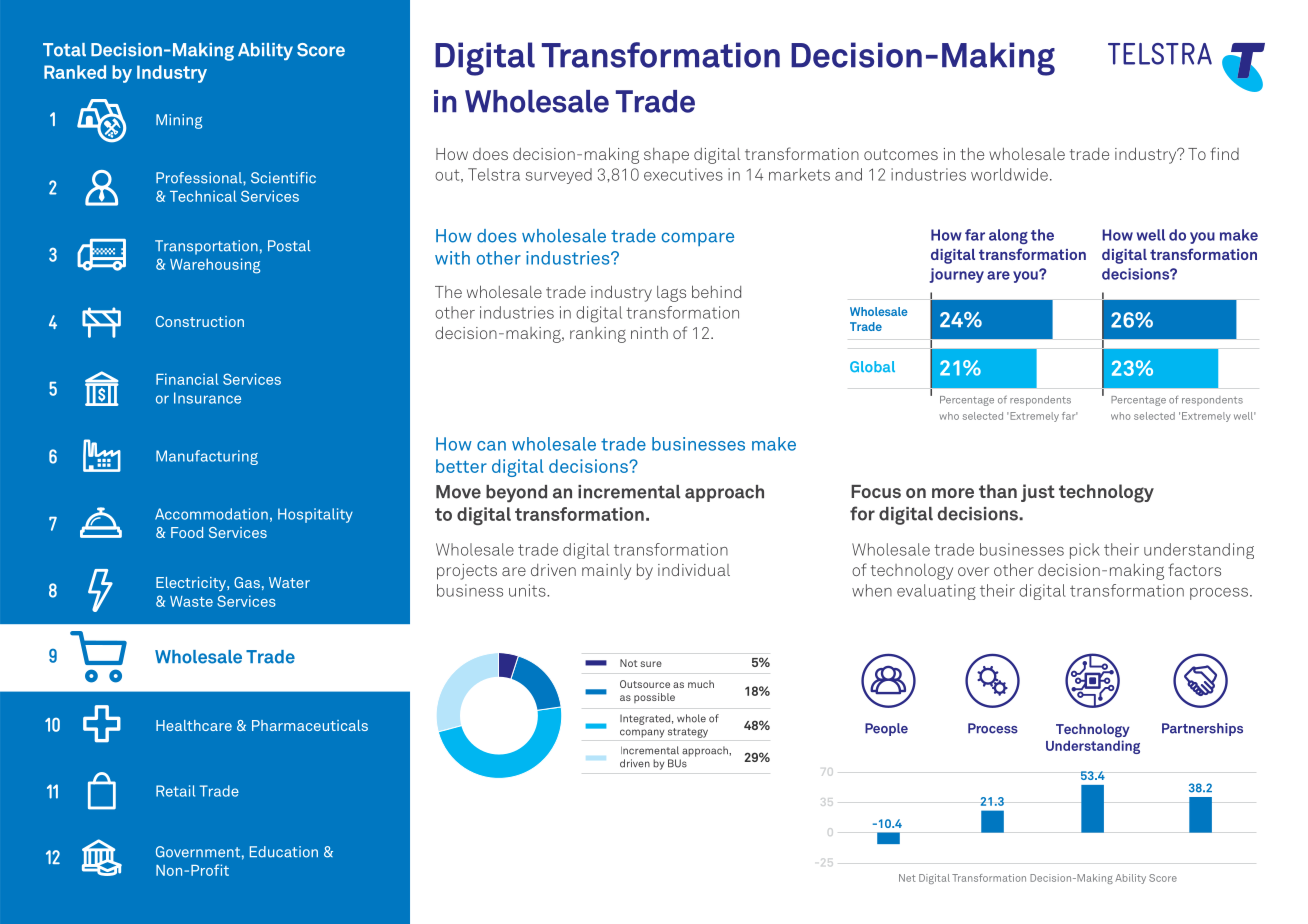 This document has width=1308, height=924. Describe the element at coordinates (907, 878) in the document. I see `Net` at that location.
